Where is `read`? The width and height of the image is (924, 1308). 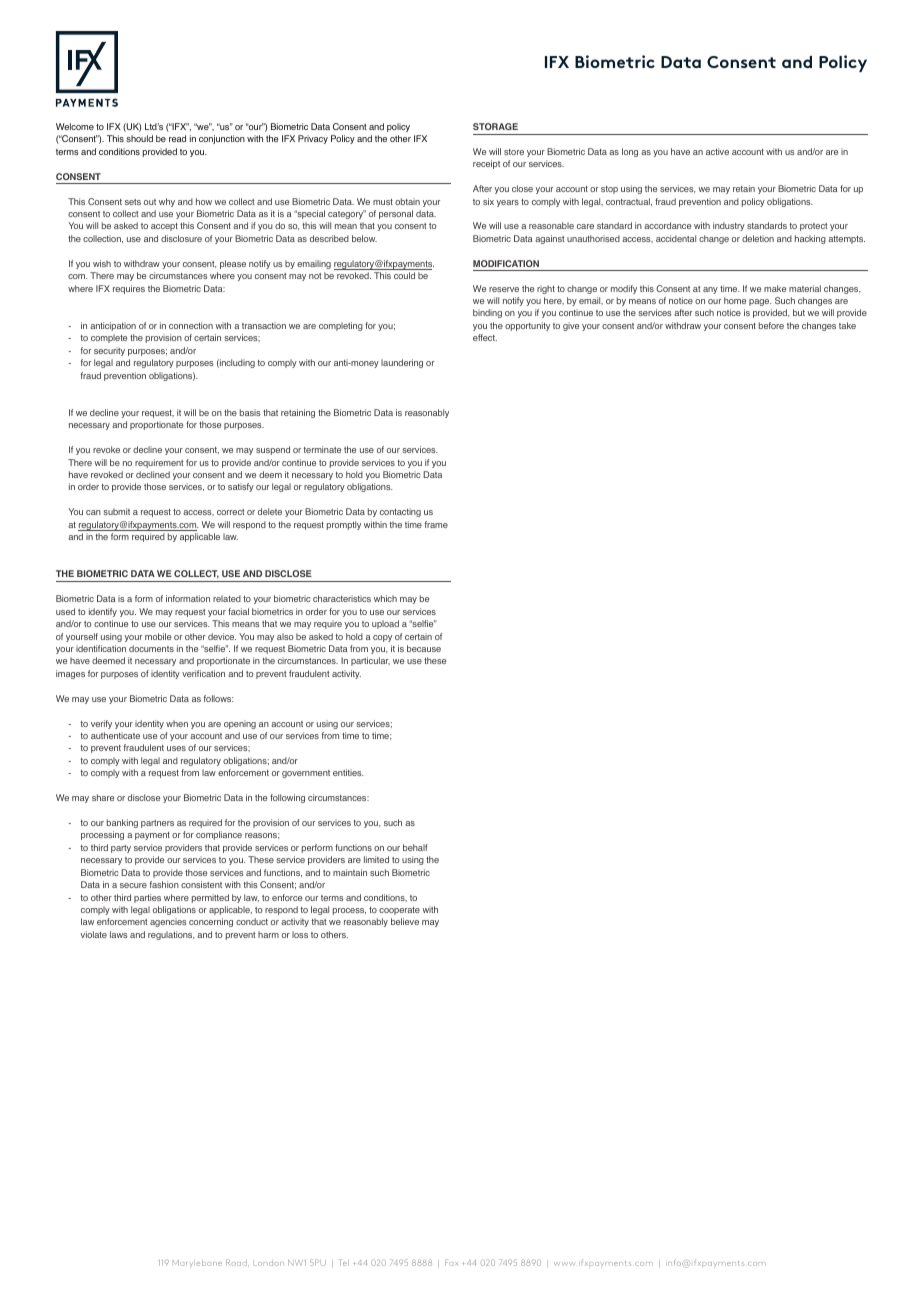
read is located at coordinates (177, 138).
